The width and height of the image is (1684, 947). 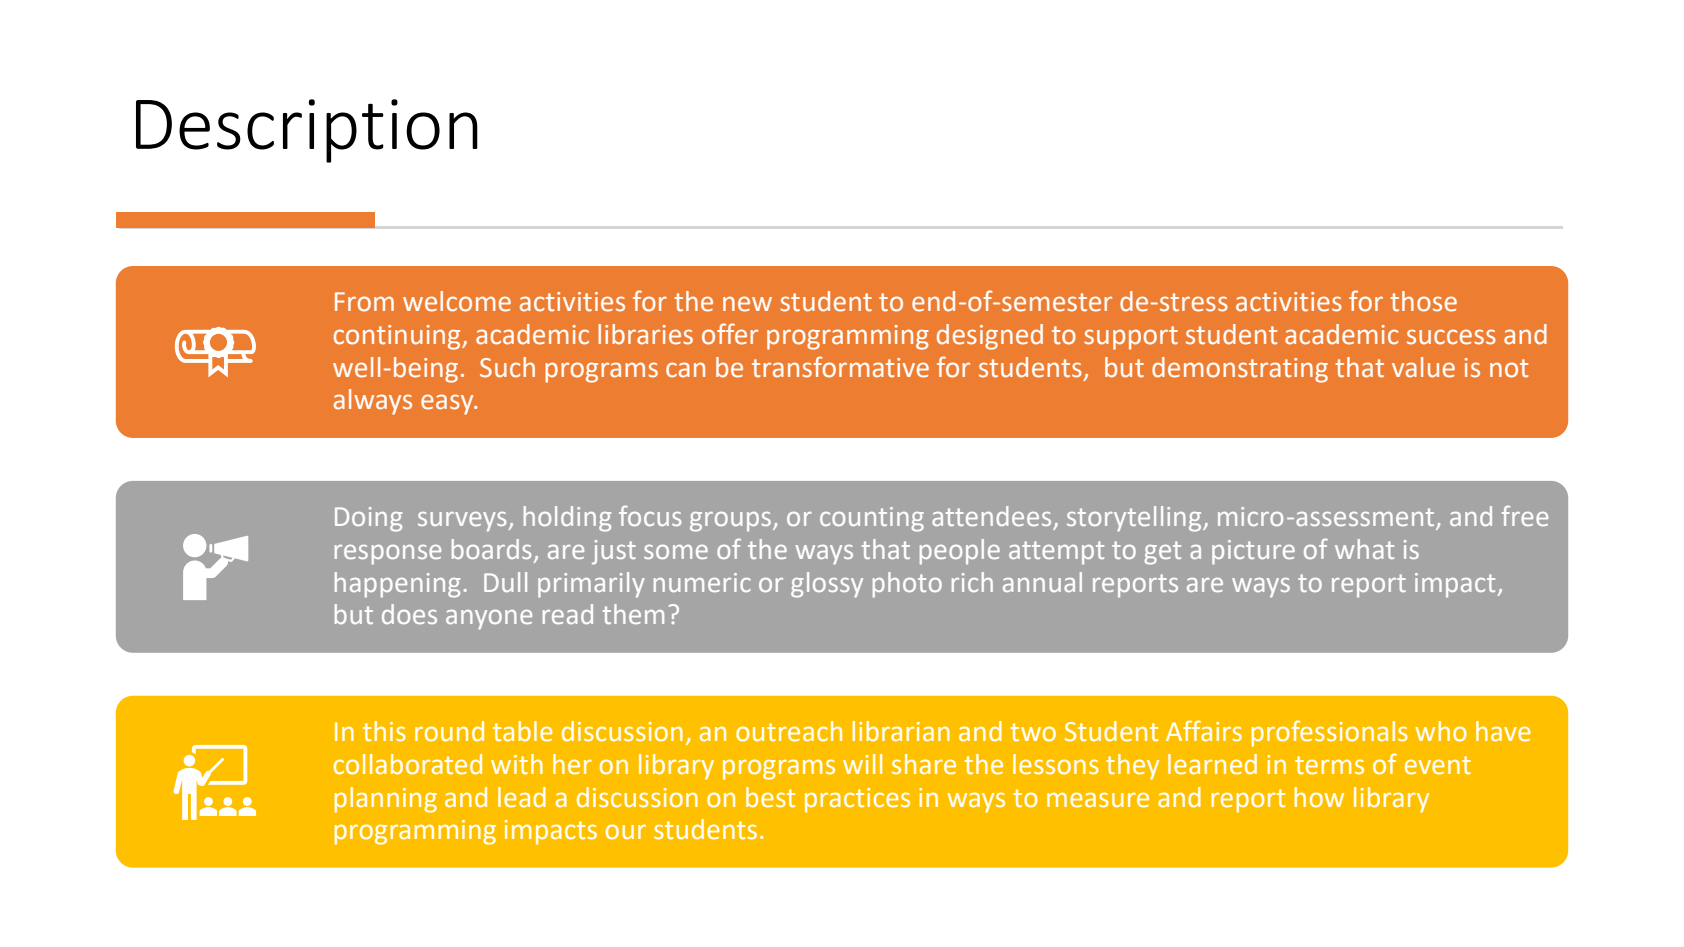 I want to click on happening, so click(x=397, y=585).
